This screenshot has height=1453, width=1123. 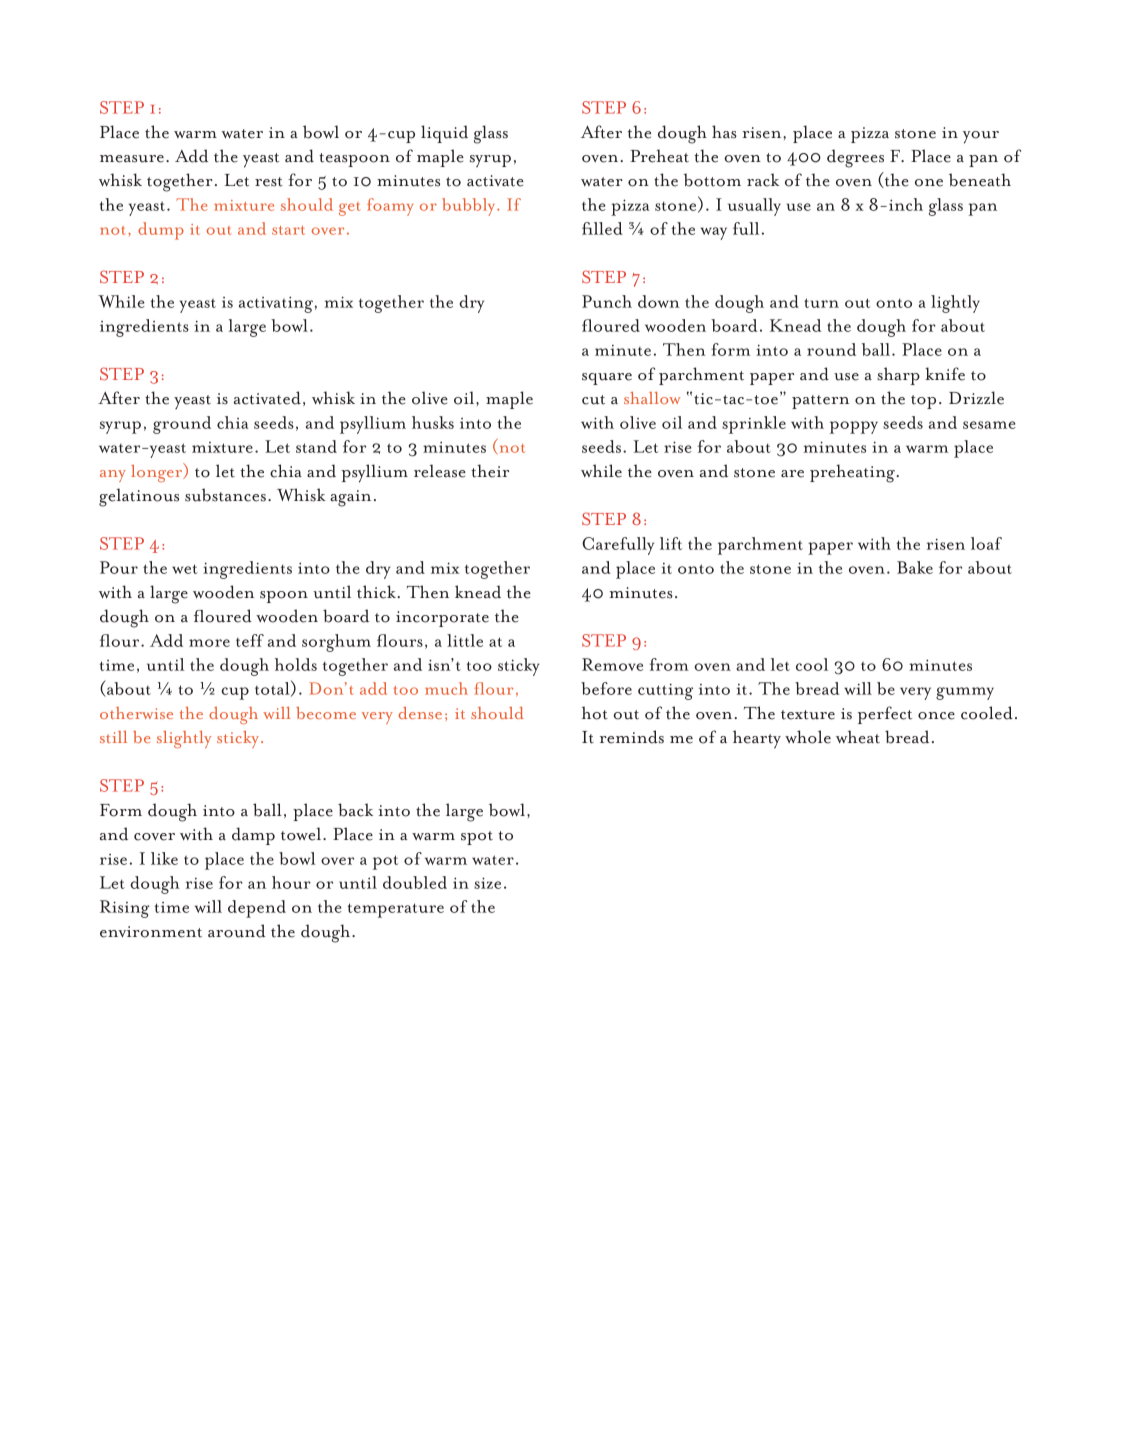 What do you see at coordinates (671, 543) in the screenshot?
I see `lift` at bounding box center [671, 543].
